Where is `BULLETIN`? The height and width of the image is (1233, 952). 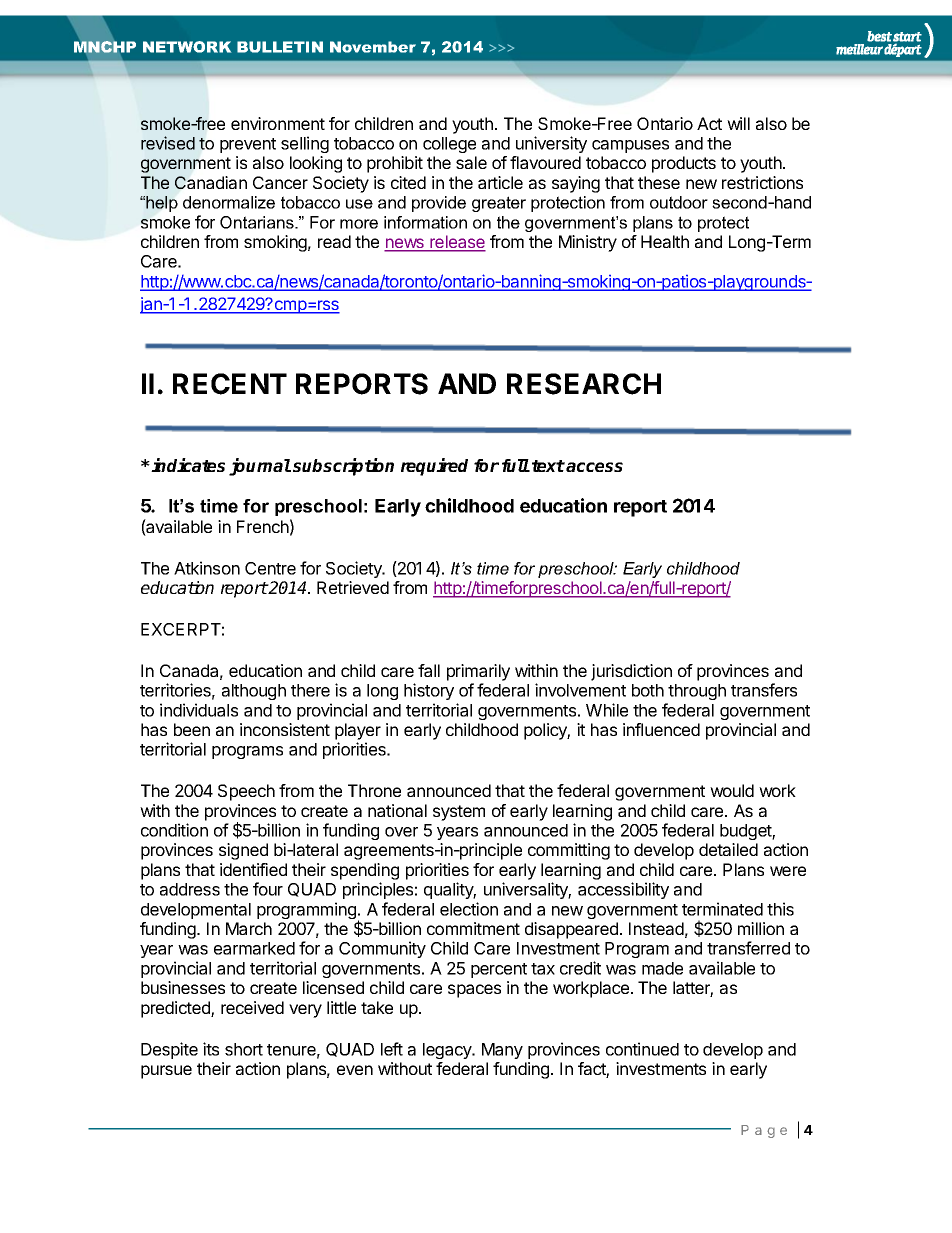 BULLETIN is located at coordinates (280, 47).
